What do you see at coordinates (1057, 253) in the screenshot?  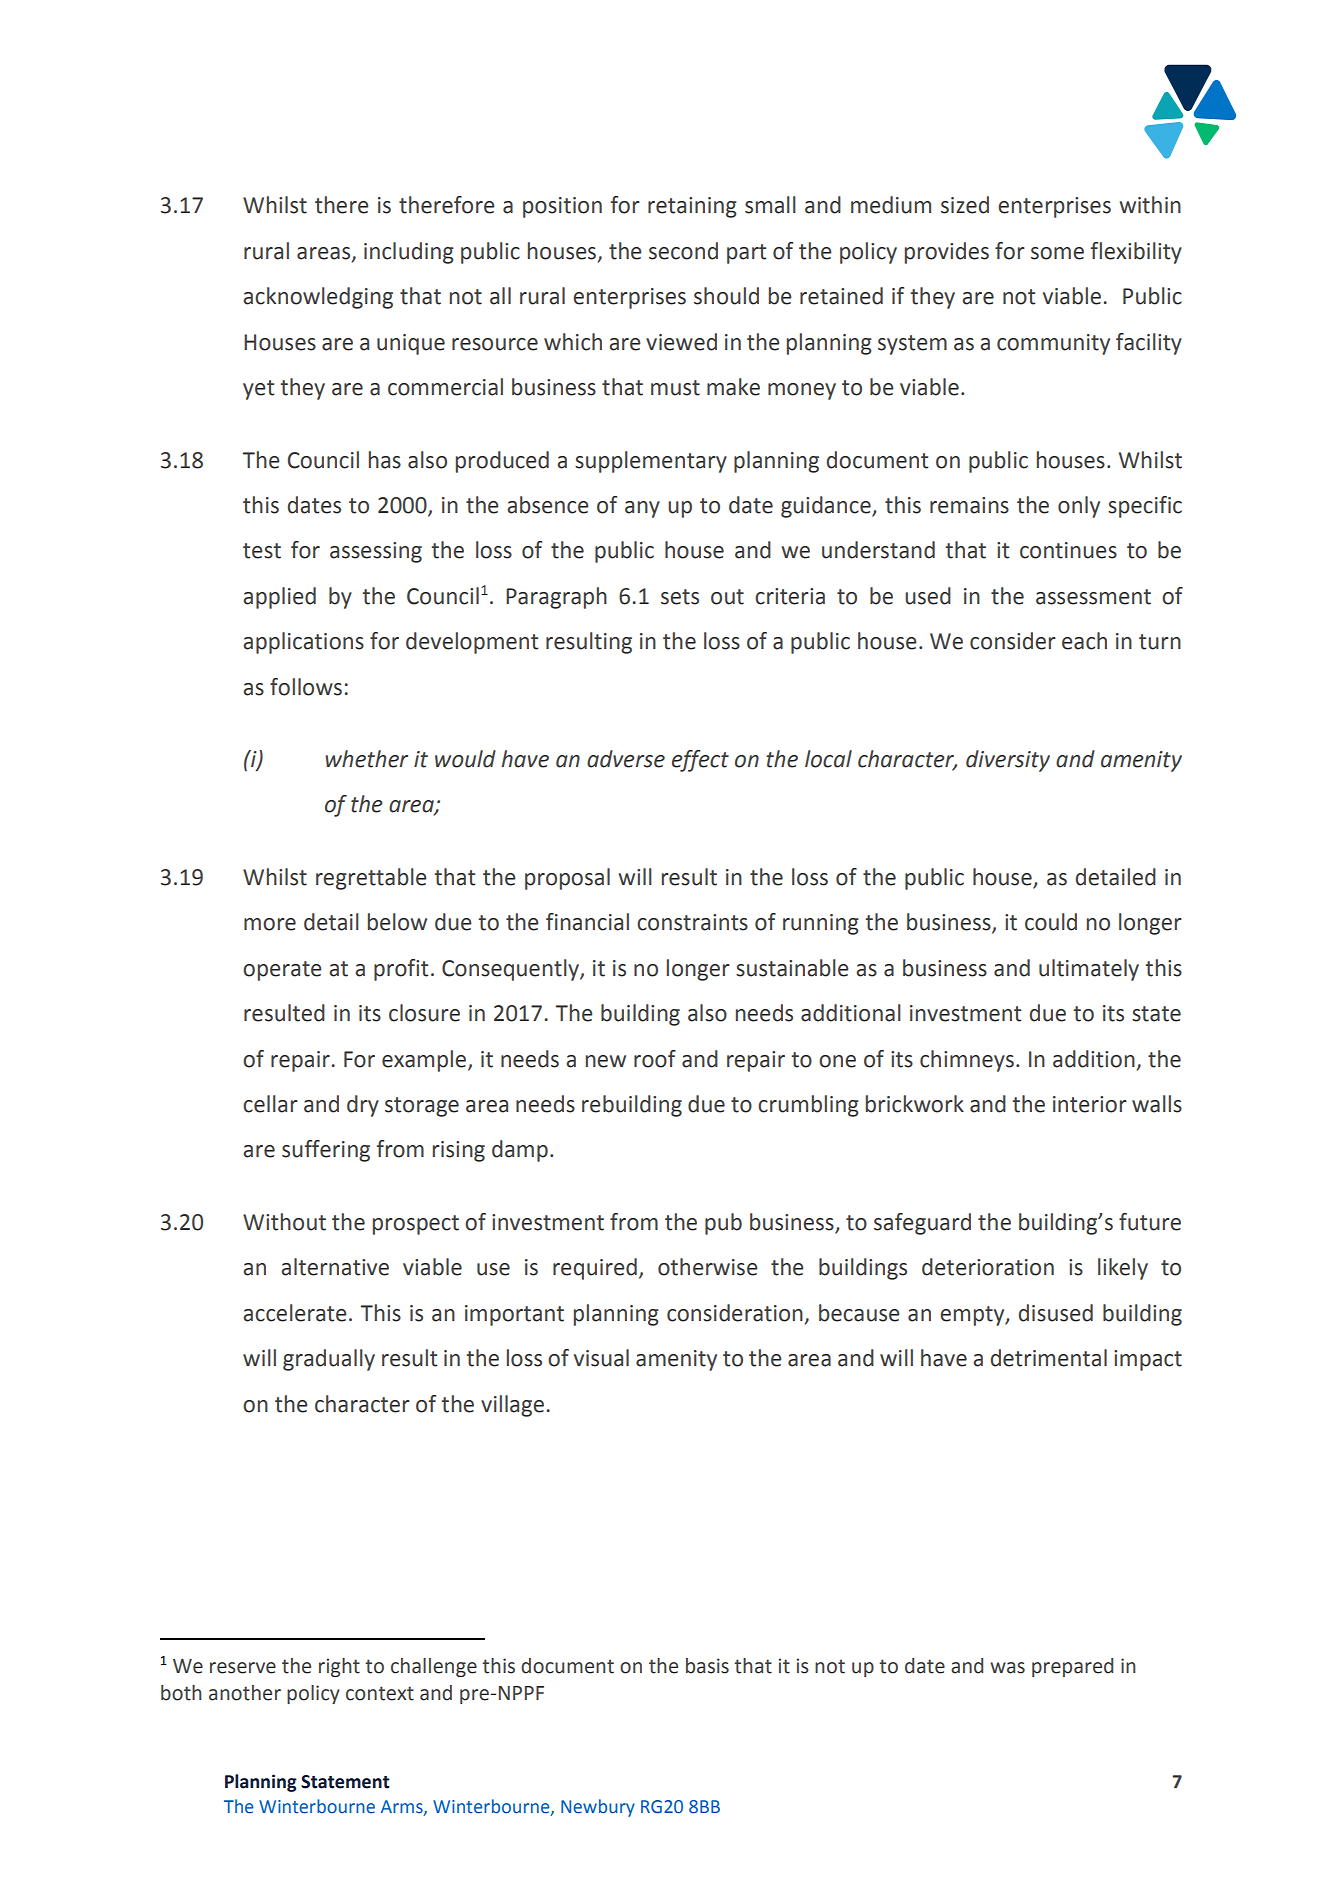 I see `some` at bounding box center [1057, 253].
